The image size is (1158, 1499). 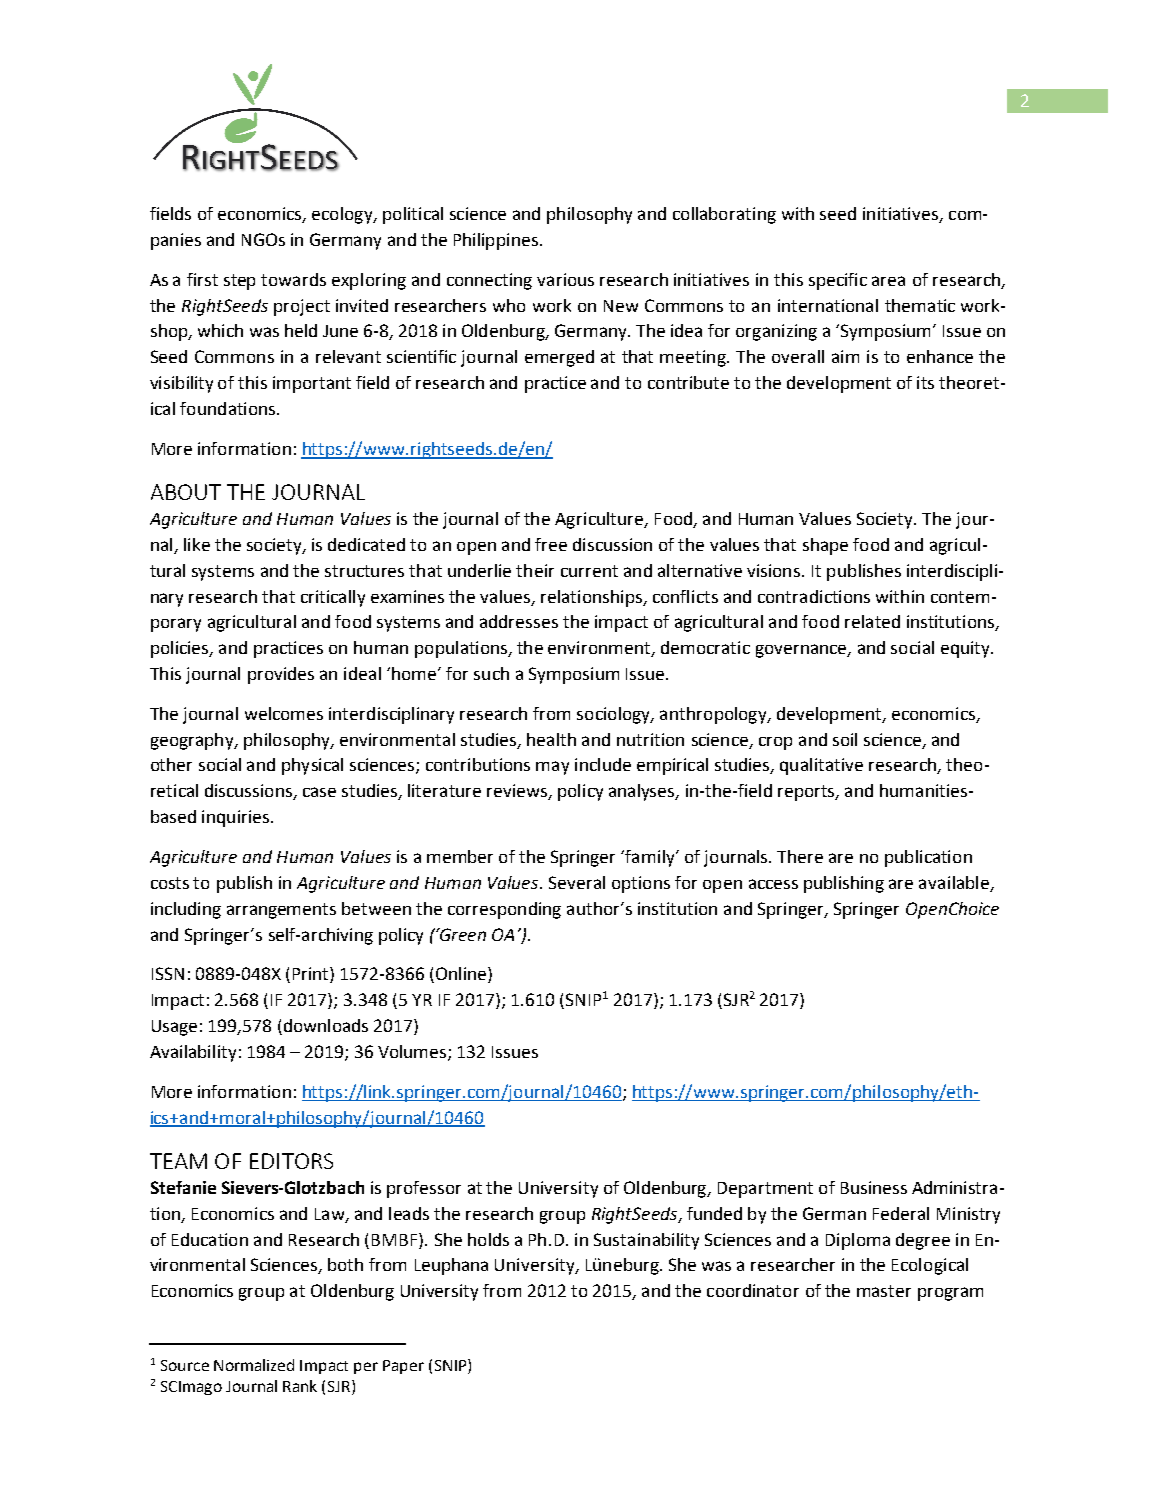 What do you see at coordinates (872, 621) in the screenshot?
I see `related` at bounding box center [872, 621].
